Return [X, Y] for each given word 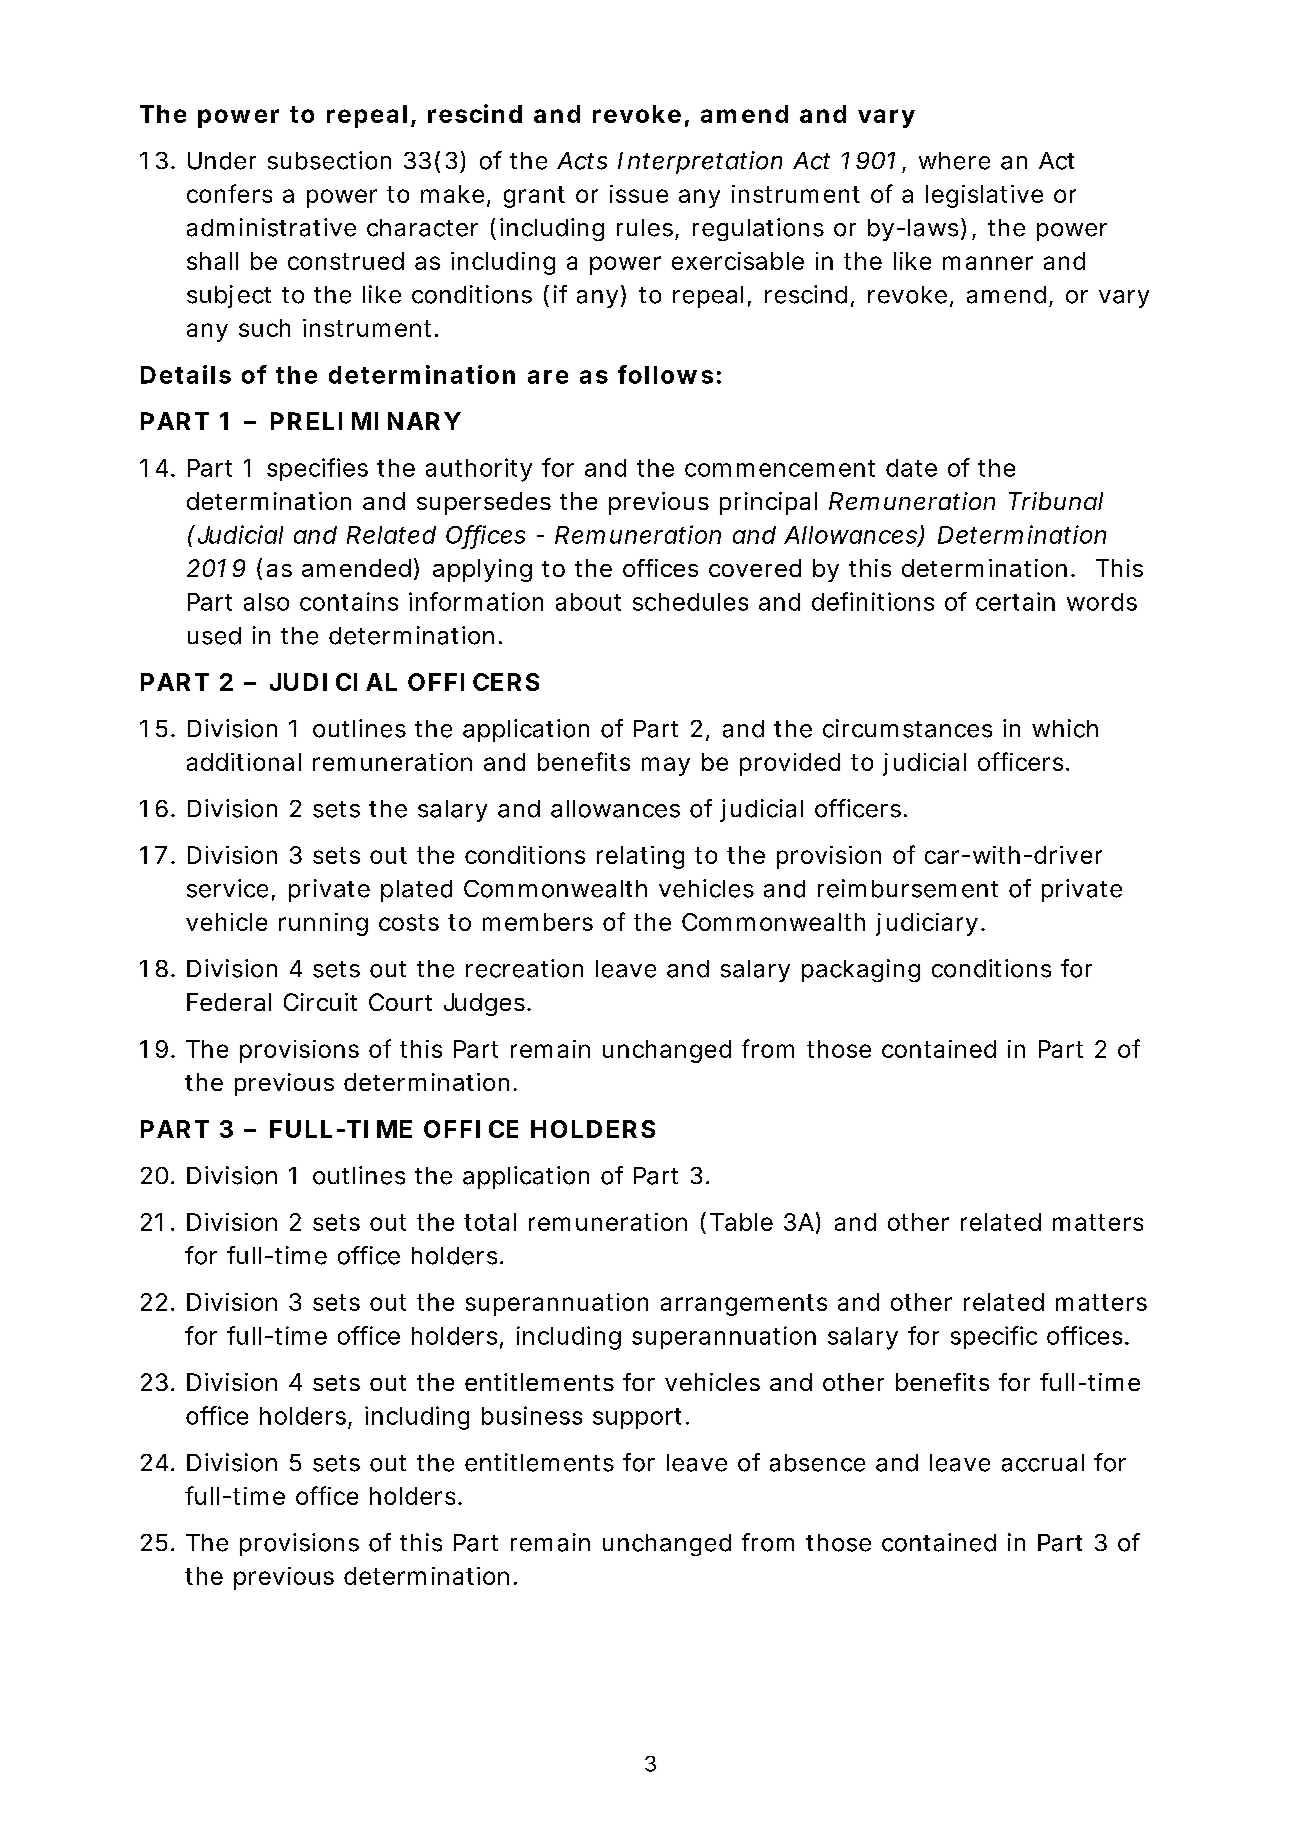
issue [639, 194]
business [532, 1415]
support [637, 1418]
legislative [984, 196]
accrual [1043, 1463]
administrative [271, 227]
